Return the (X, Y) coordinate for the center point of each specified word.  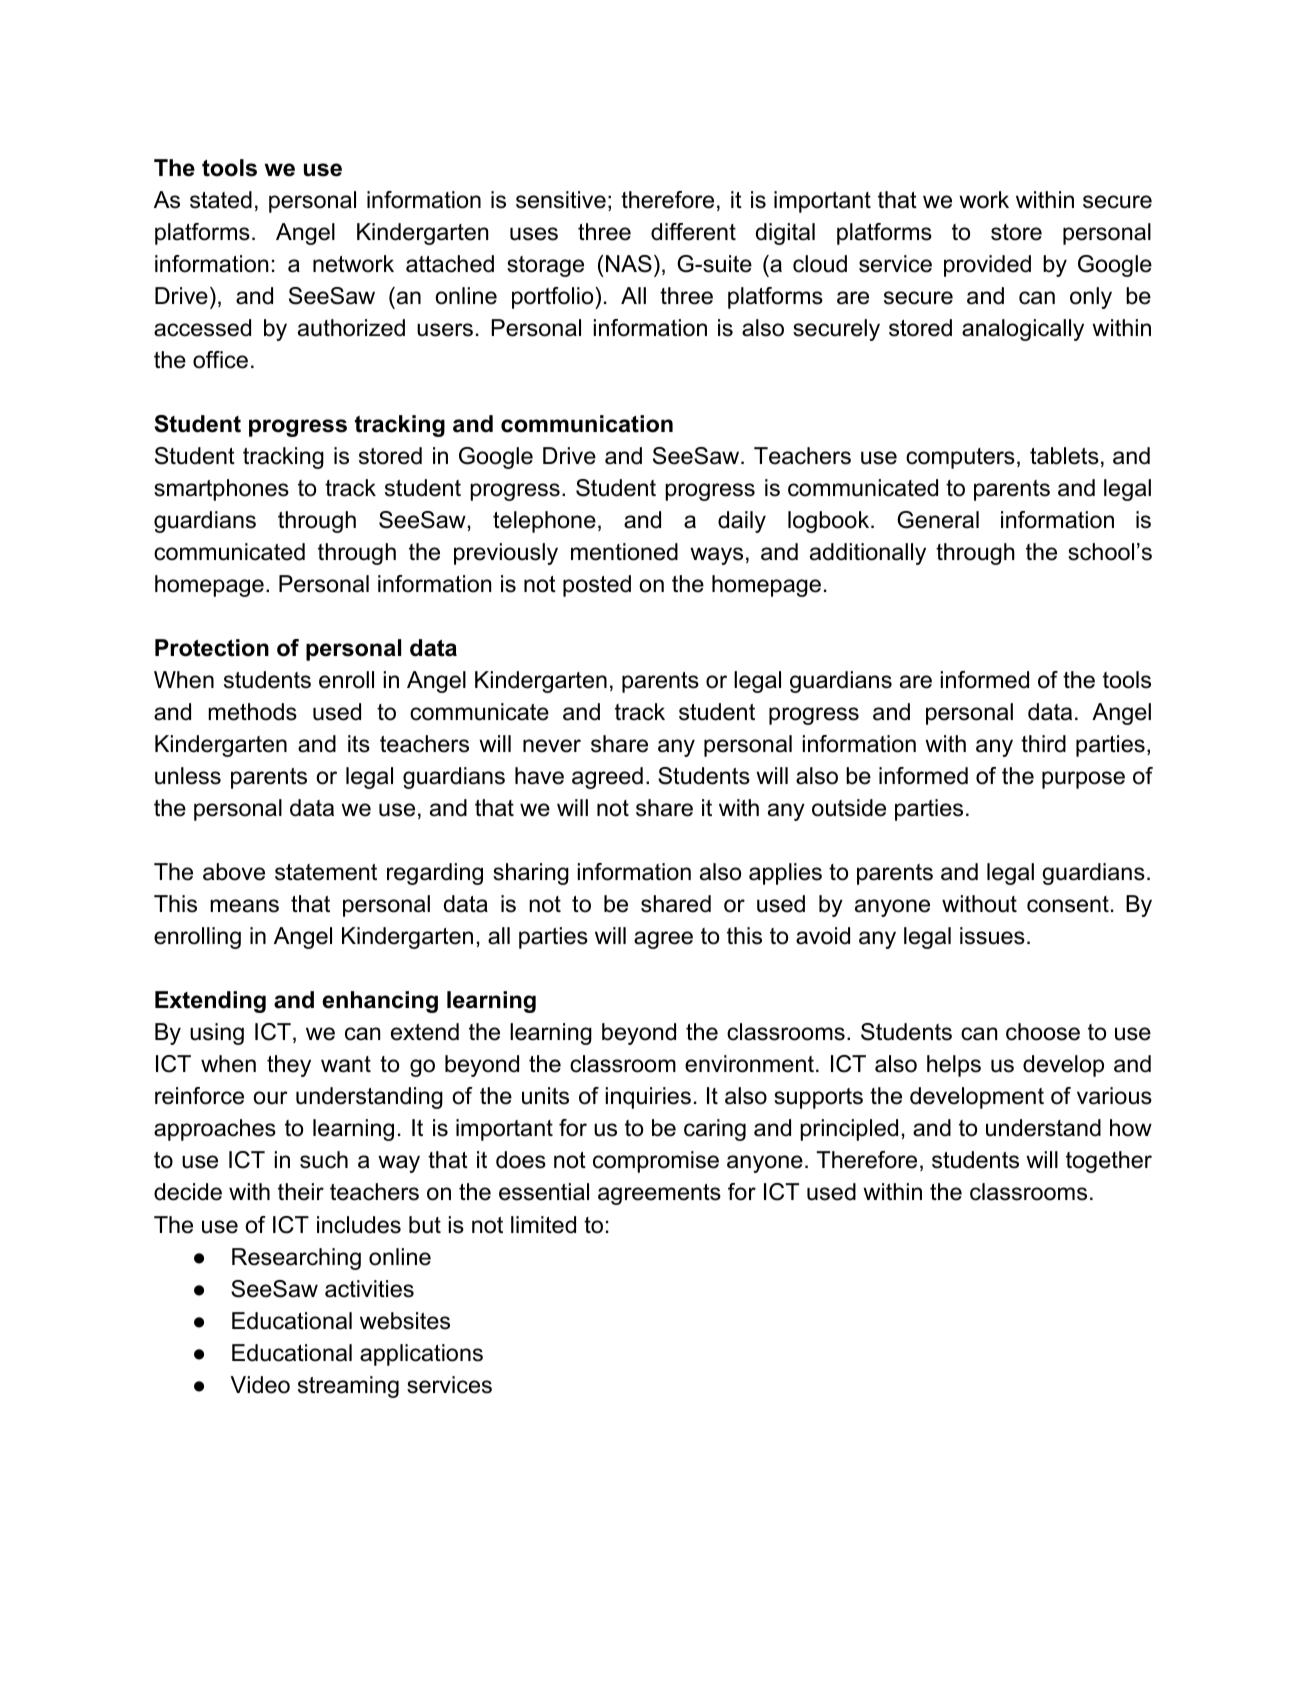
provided (987, 266)
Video (260, 1385)
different (693, 232)
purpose (1083, 780)
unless (188, 776)
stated (221, 200)
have (539, 776)
